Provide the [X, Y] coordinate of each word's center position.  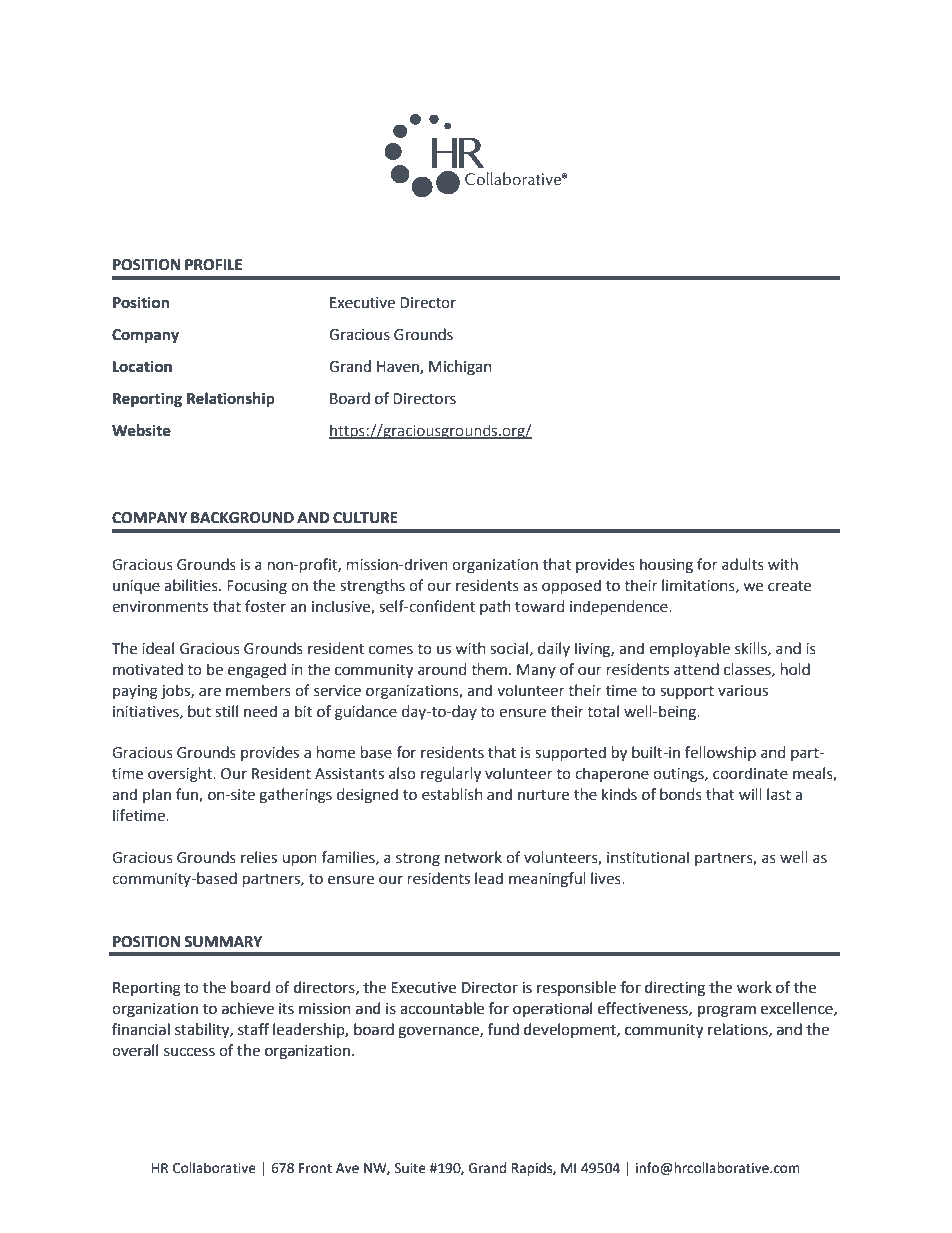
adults [743, 564]
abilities [192, 585]
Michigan [460, 368]
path [495, 607]
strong [418, 860]
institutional [648, 857]
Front [315, 1168]
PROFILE [213, 265]
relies [259, 857]
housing [666, 566]
